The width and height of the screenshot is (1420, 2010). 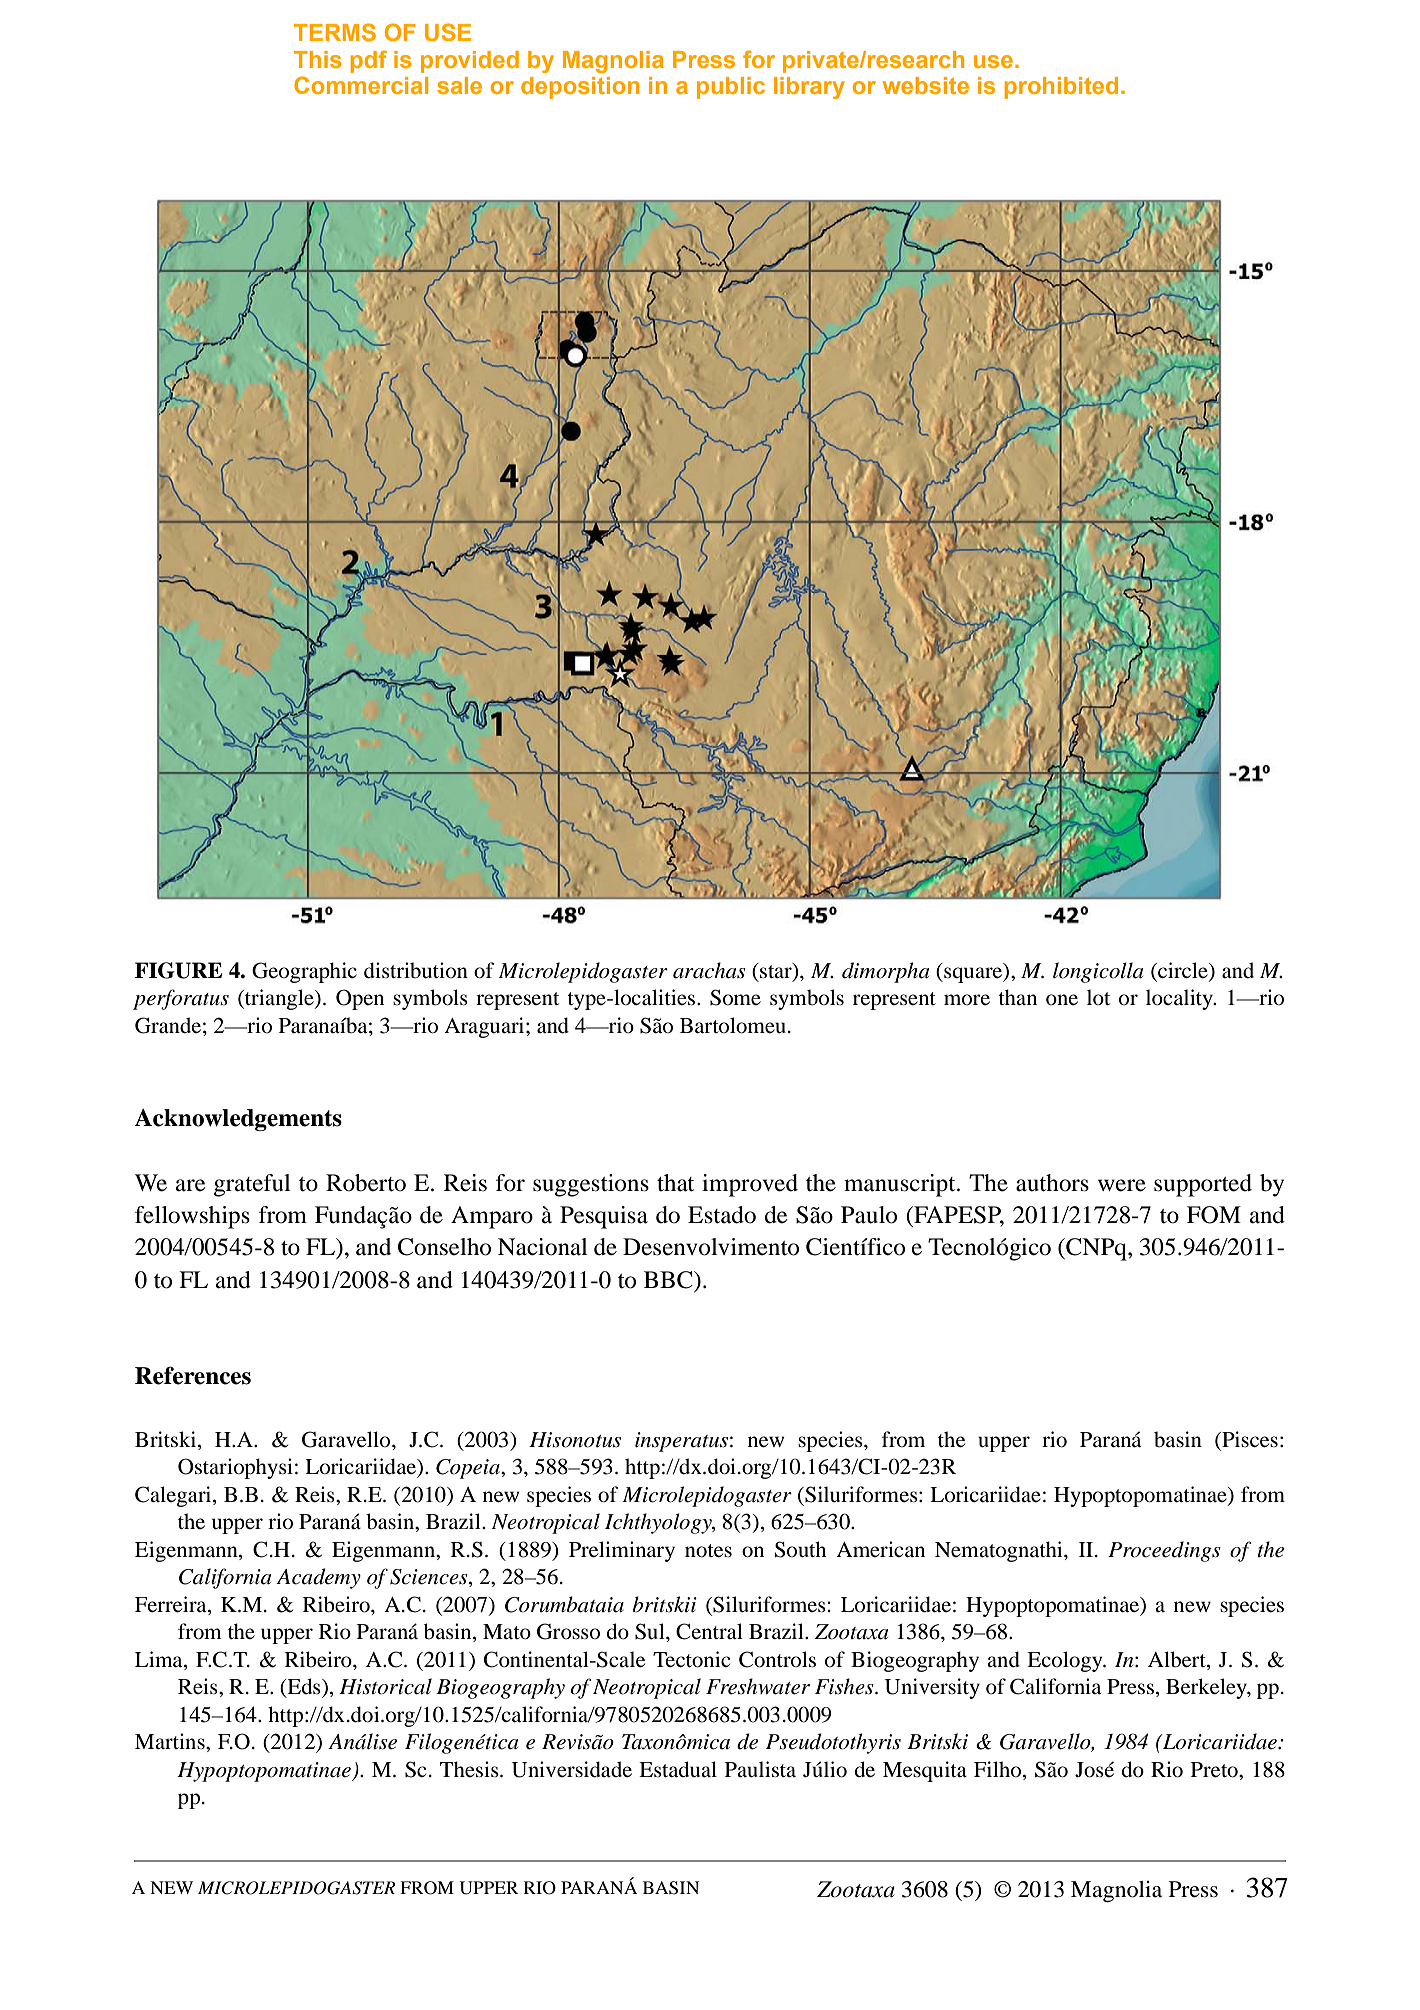 What do you see at coordinates (925, 1771) in the screenshot?
I see `Mesquita` at bounding box center [925, 1771].
